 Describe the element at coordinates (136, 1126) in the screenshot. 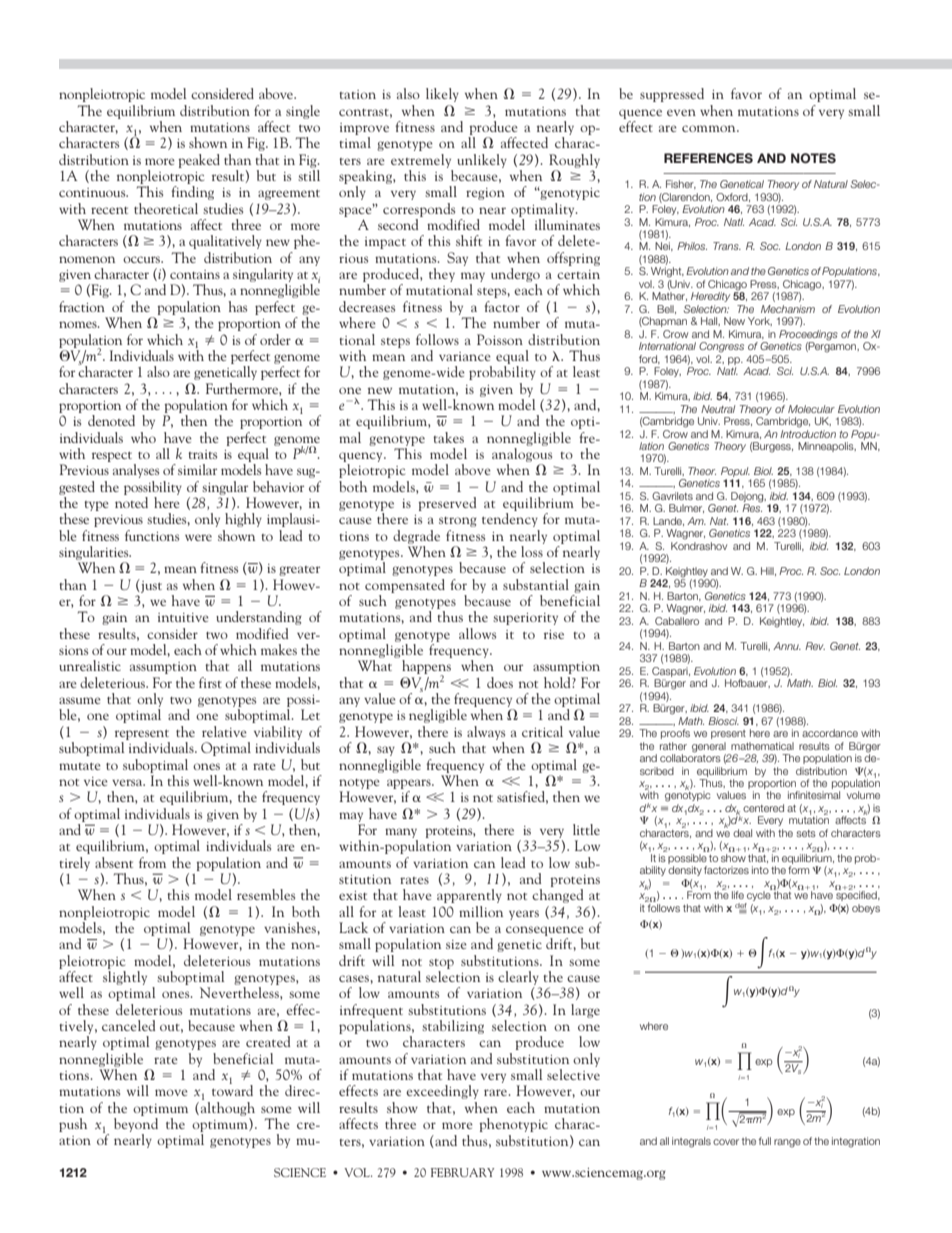

I see `beyond` at that location.
